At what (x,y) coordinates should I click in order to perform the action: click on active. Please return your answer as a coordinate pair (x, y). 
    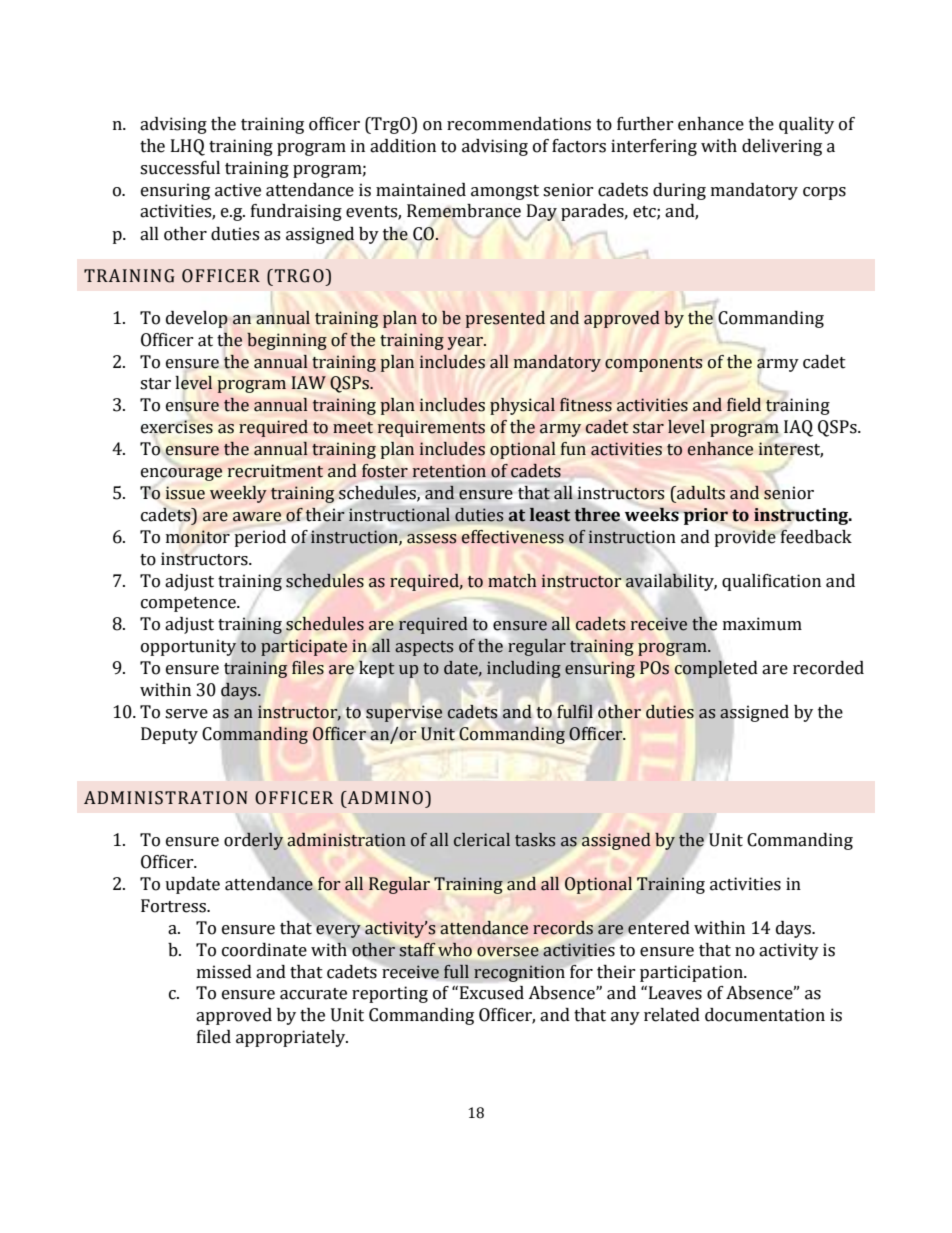
    Looking at the image, I should click on (238, 190).
